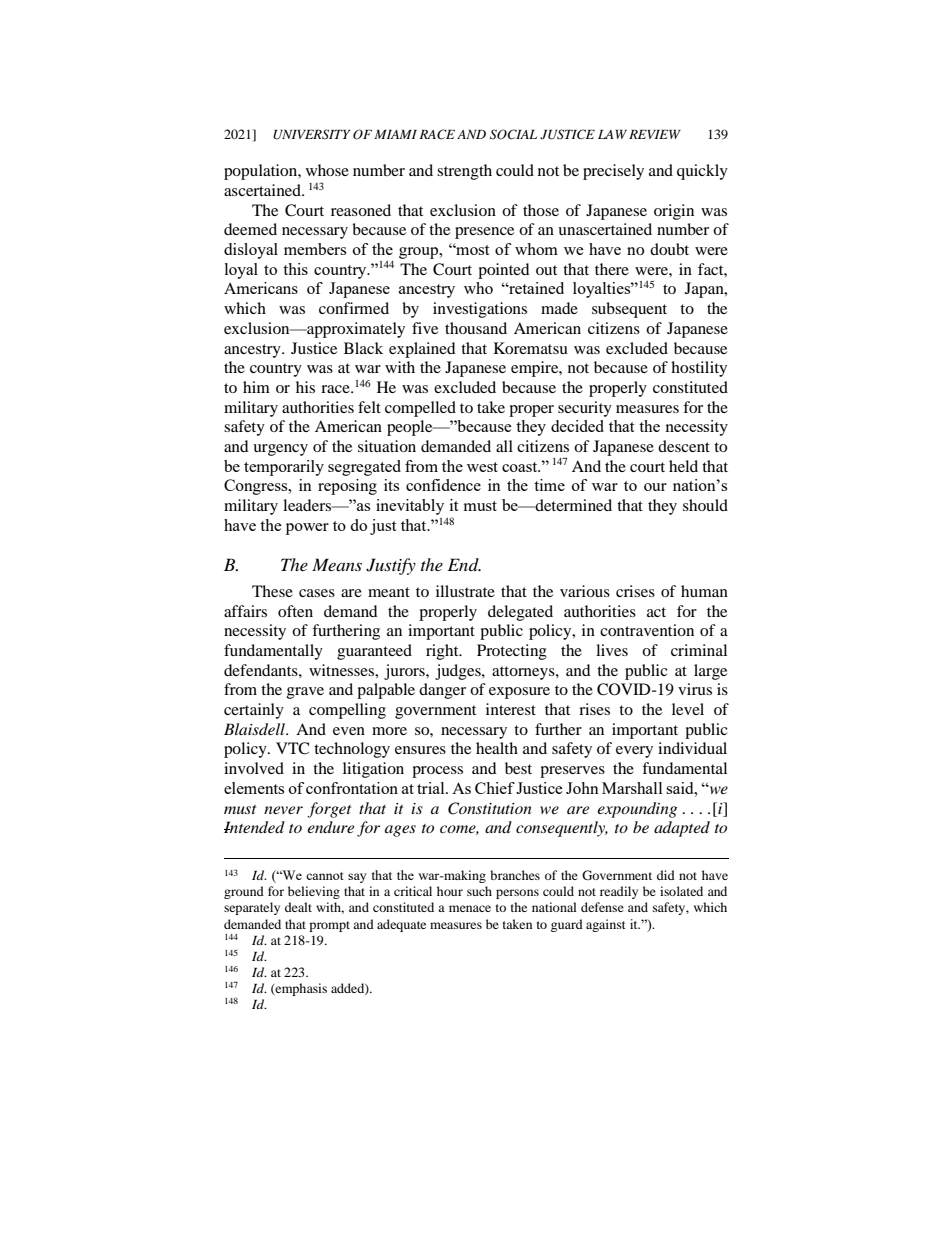 This screenshot has width=952, height=1233. I want to click on confidence, so click(443, 485).
